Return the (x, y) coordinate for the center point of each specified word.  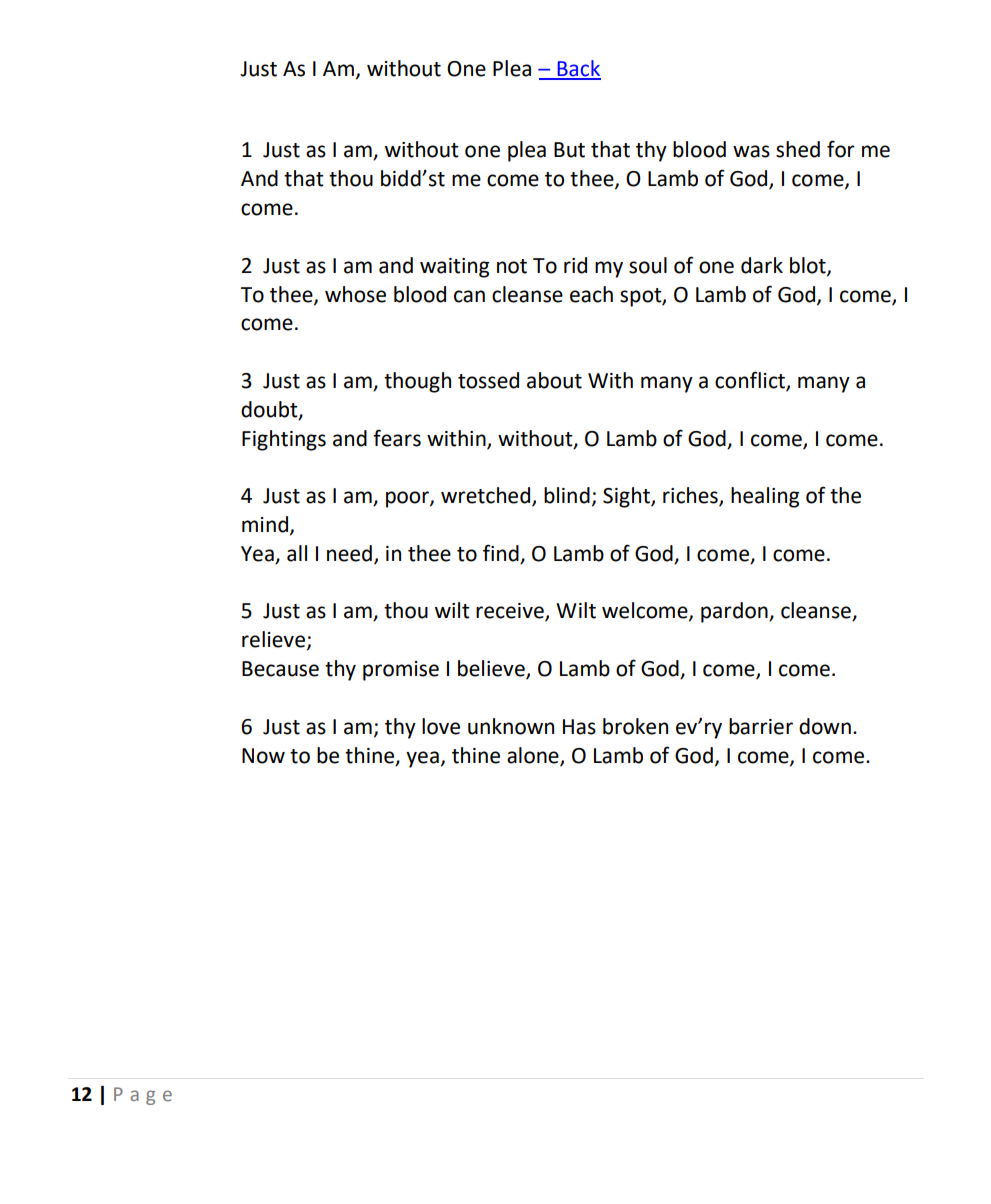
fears (397, 438)
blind (567, 495)
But (569, 150)
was (751, 151)
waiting (454, 268)
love (441, 726)
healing (765, 497)
